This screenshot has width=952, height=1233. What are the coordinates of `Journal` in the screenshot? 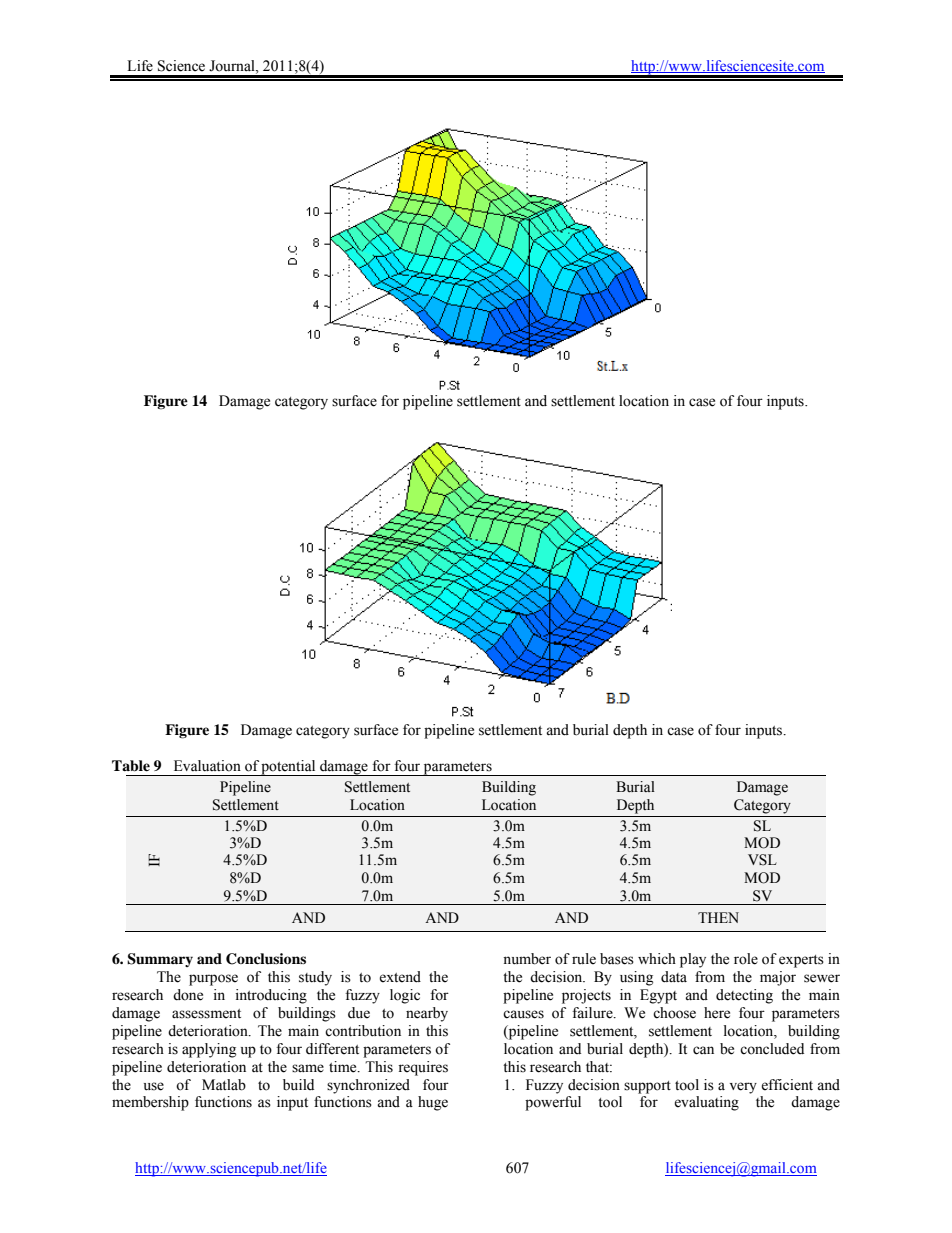 It's located at (233, 66).
